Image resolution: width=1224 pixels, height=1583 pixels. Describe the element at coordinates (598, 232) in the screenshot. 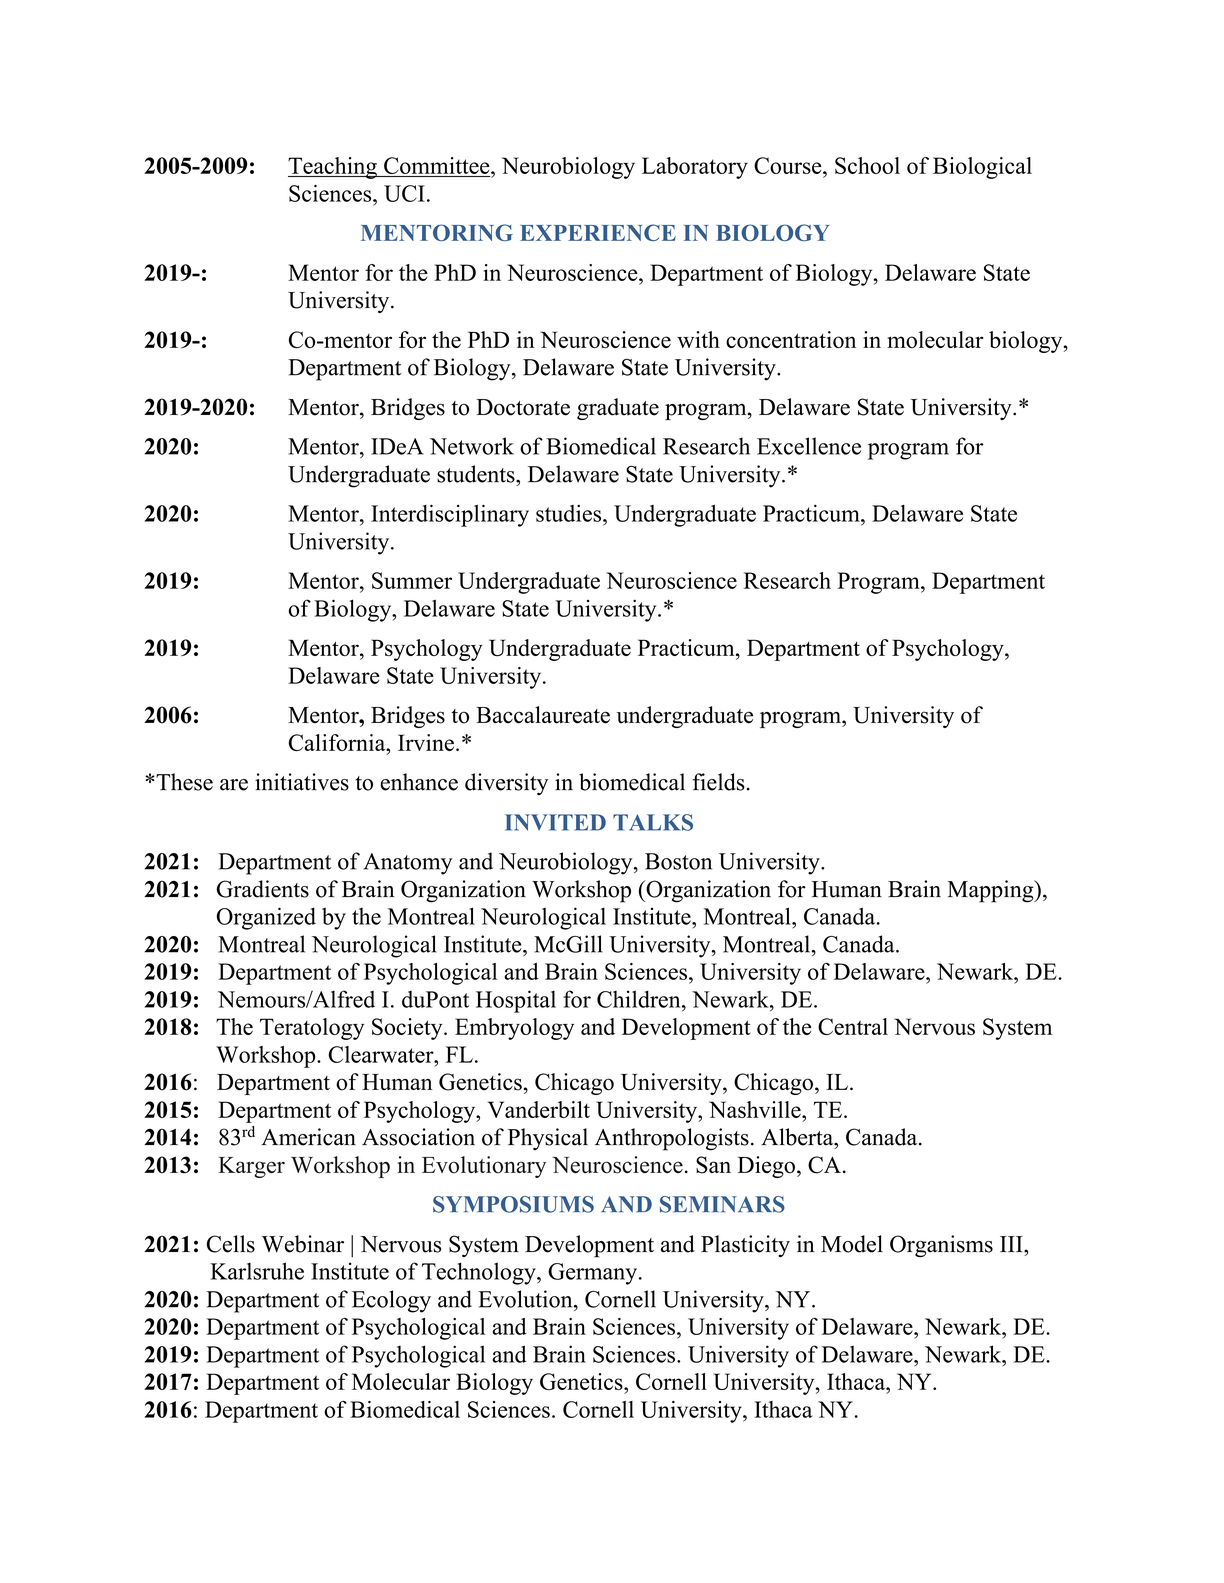

I see `EXPERIENCE` at that location.
